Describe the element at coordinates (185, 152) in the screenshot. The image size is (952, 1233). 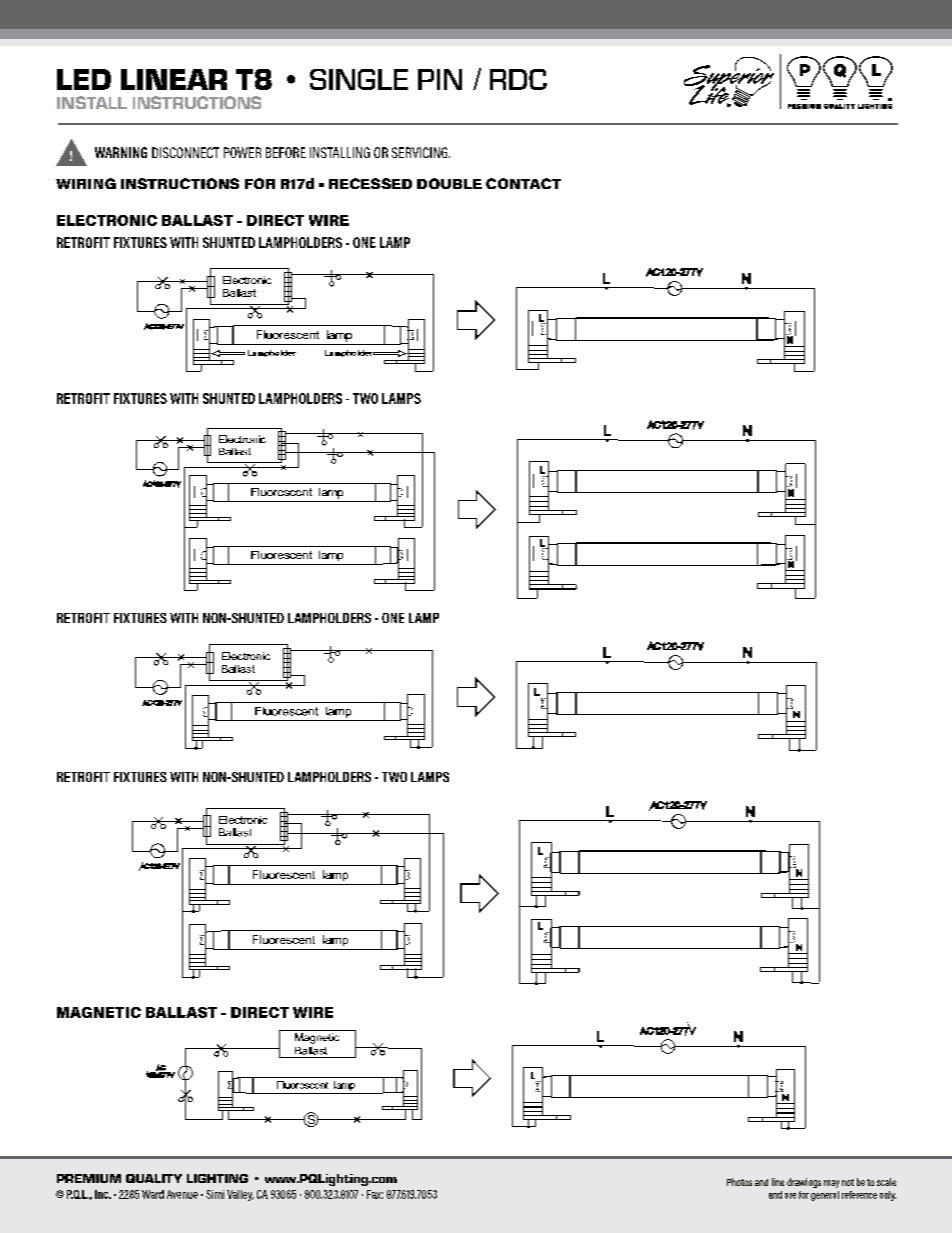
I see `DISCONNECT` at that location.
